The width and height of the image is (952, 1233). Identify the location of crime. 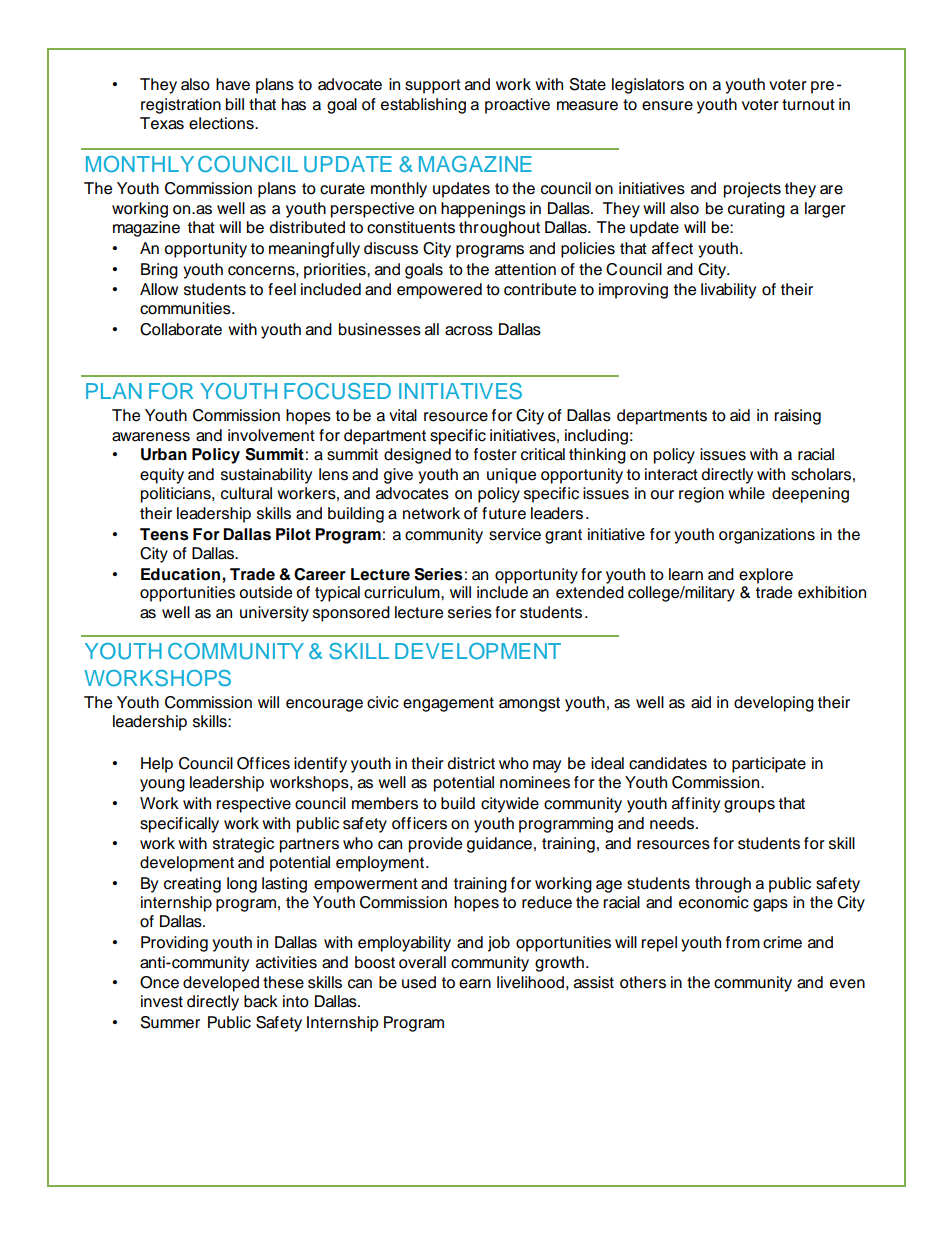
(782, 942).
